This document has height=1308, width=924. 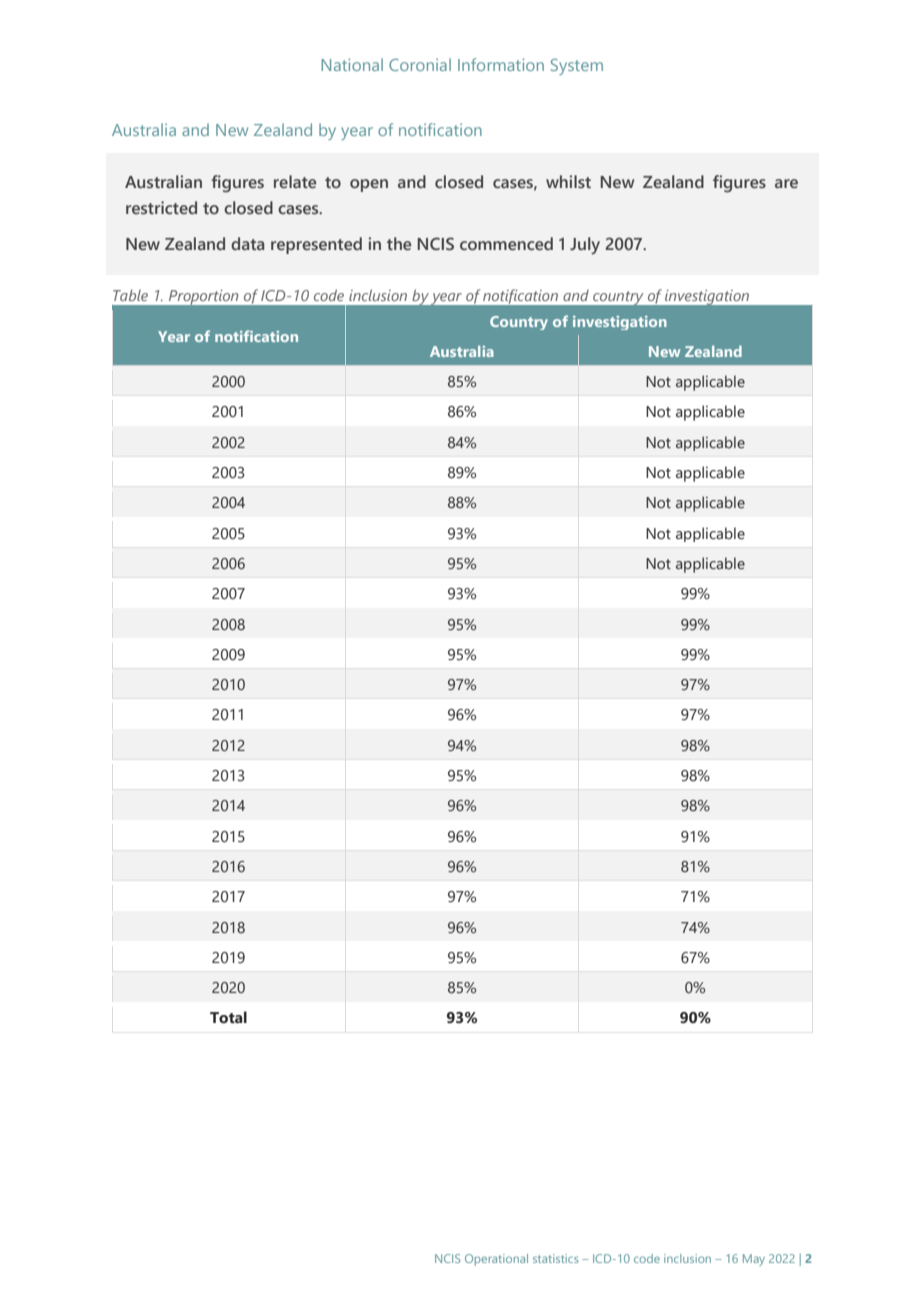 I want to click on commenced, so click(x=506, y=244).
